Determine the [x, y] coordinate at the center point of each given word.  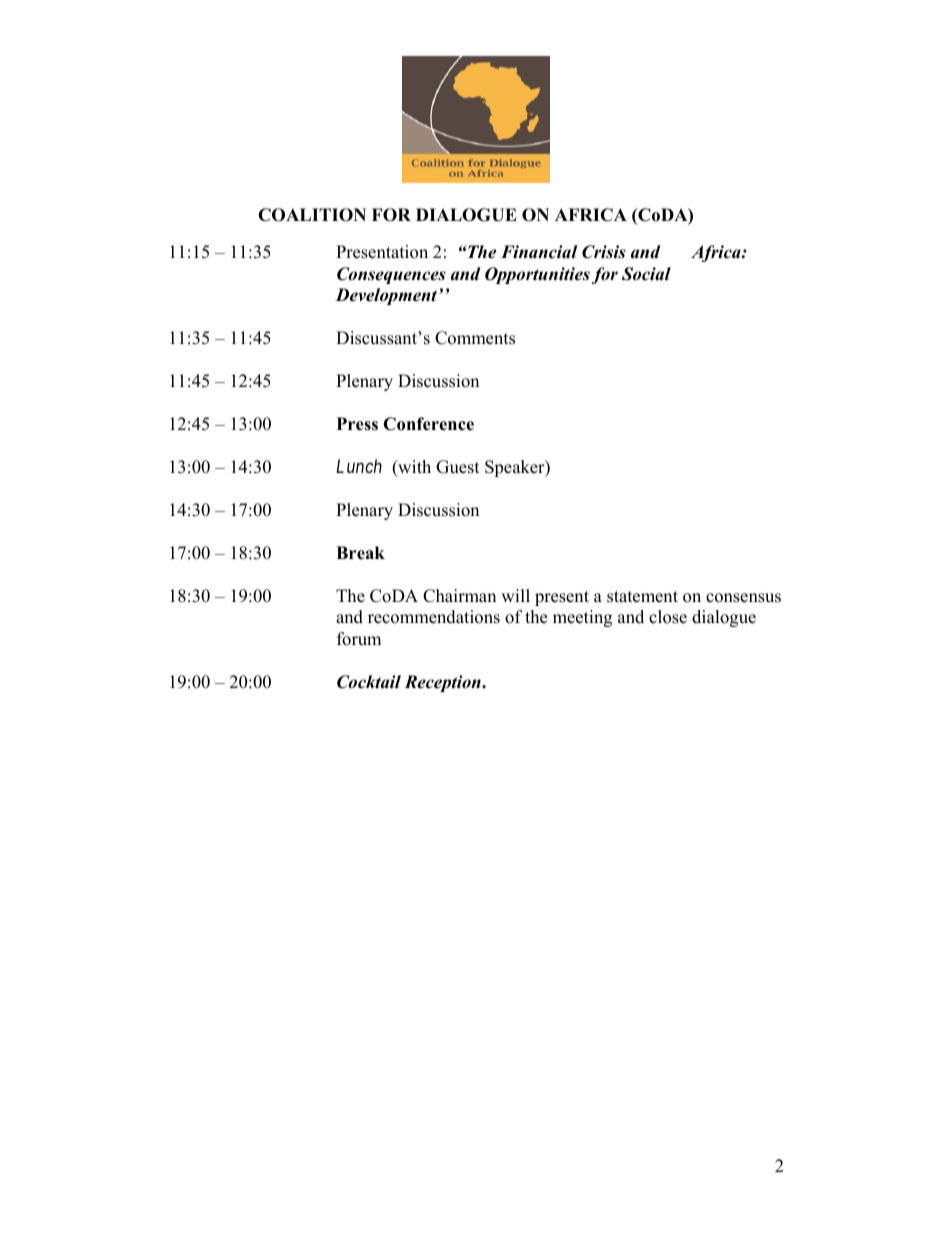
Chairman [459, 596]
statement [642, 597]
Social [646, 274]
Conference [428, 424]
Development [387, 296]
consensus [743, 598]
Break [360, 553]
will [515, 595]
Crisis [604, 252]
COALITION [312, 215]
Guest [458, 467]
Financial [539, 252]
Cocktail [369, 682]
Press [357, 424]
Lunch [359, 466]
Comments [475, 338]
